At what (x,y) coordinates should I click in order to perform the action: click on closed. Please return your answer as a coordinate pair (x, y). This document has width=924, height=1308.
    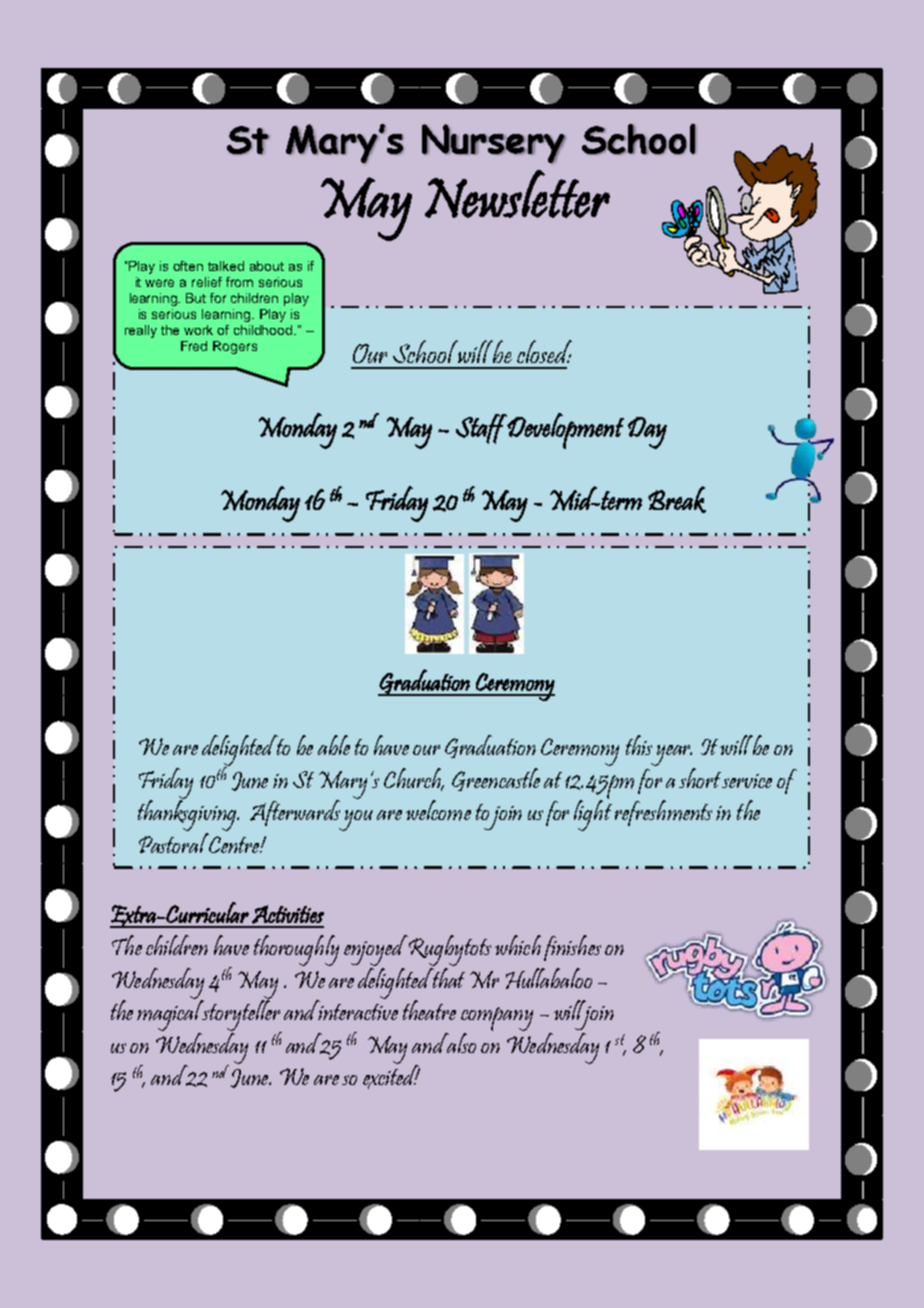
    Looking at the image, I should click on (544, 351).
